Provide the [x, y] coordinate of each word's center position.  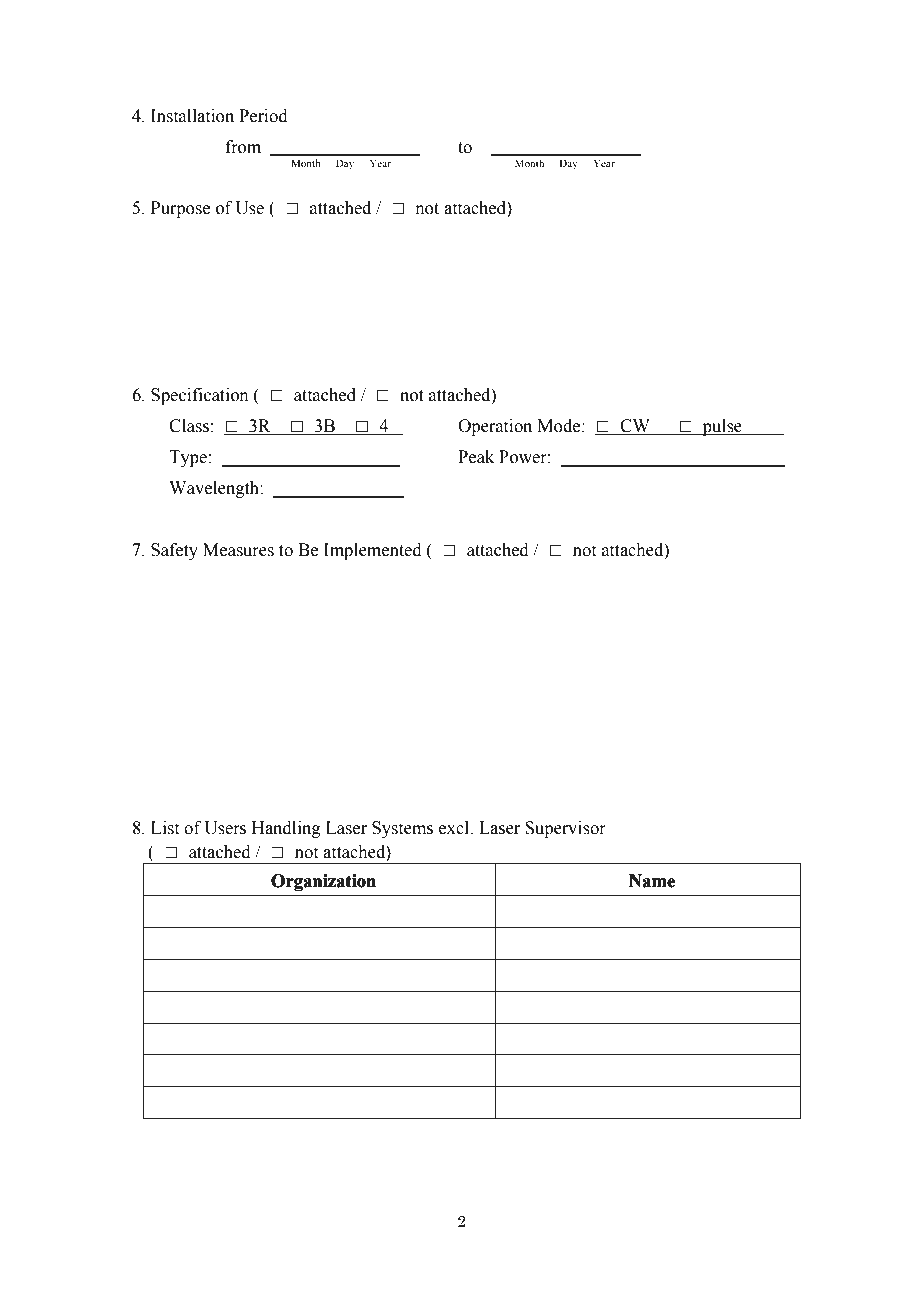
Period [263, 116]
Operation [495, 427]
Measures [238, 550]
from [243, 147]
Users [225, 828]
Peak [476, 457]
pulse [722, 427]
